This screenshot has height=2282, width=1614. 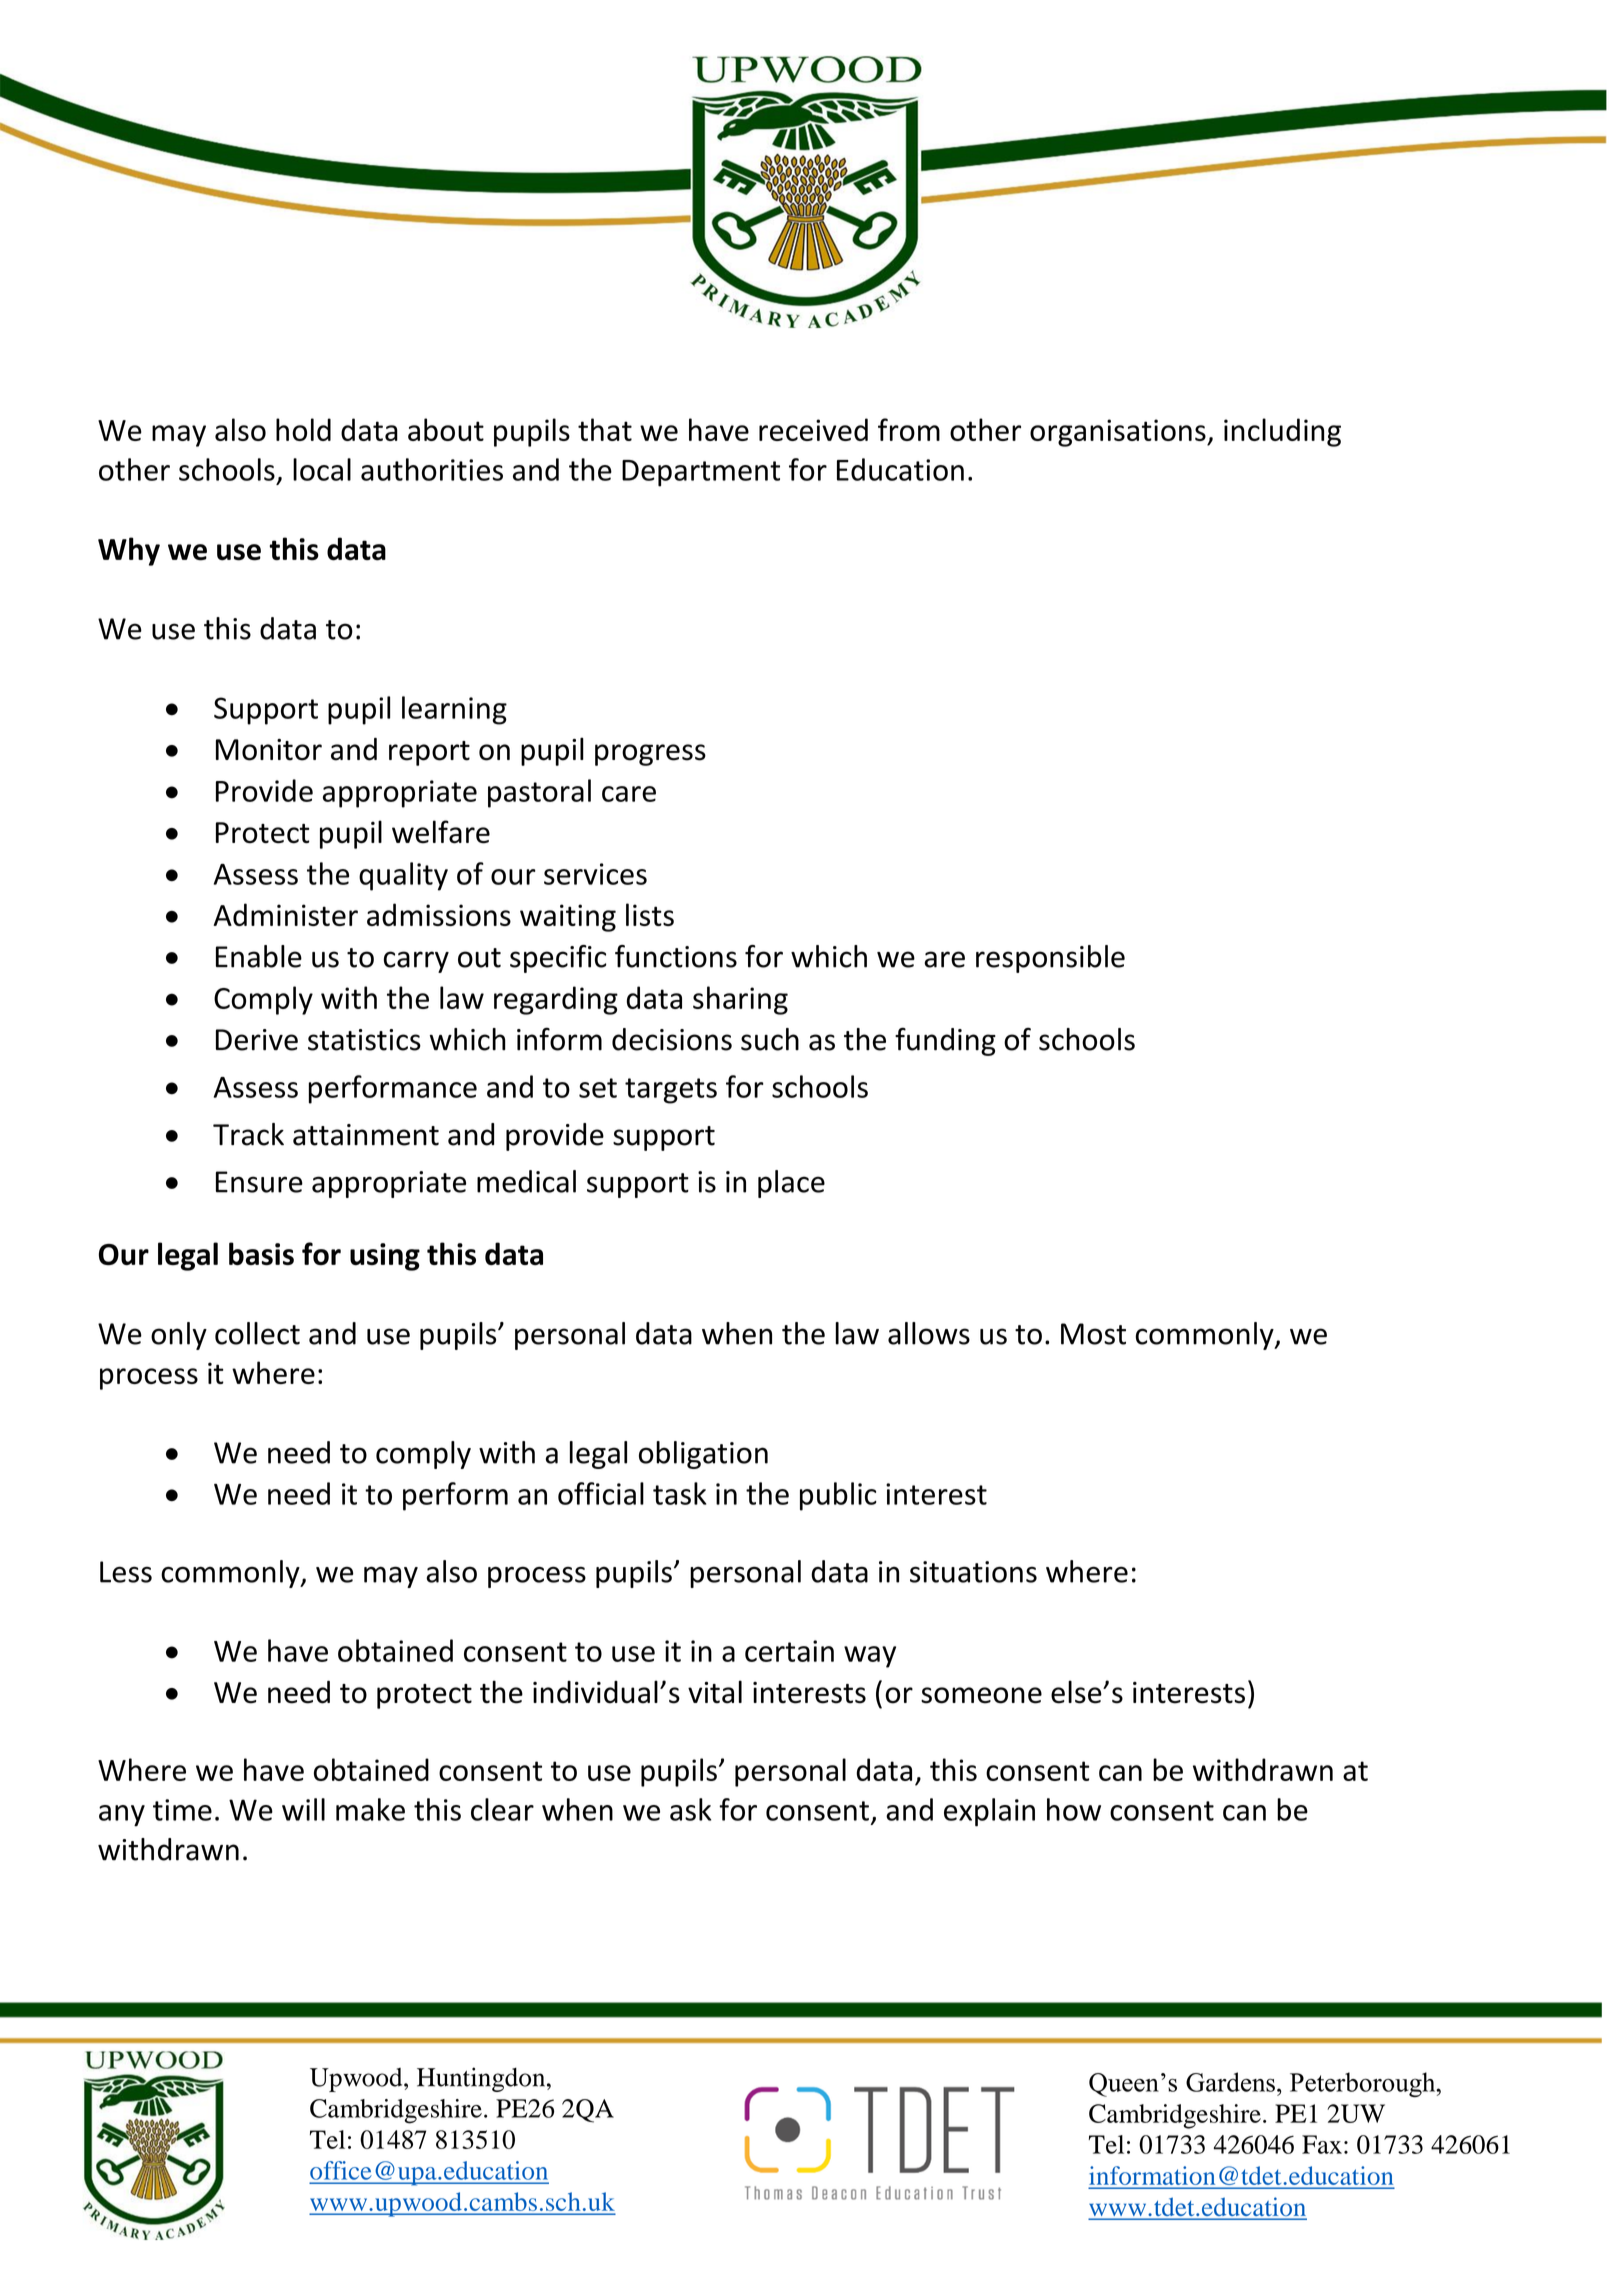 I want to click on organisations, so click(x=1119, y=433).
